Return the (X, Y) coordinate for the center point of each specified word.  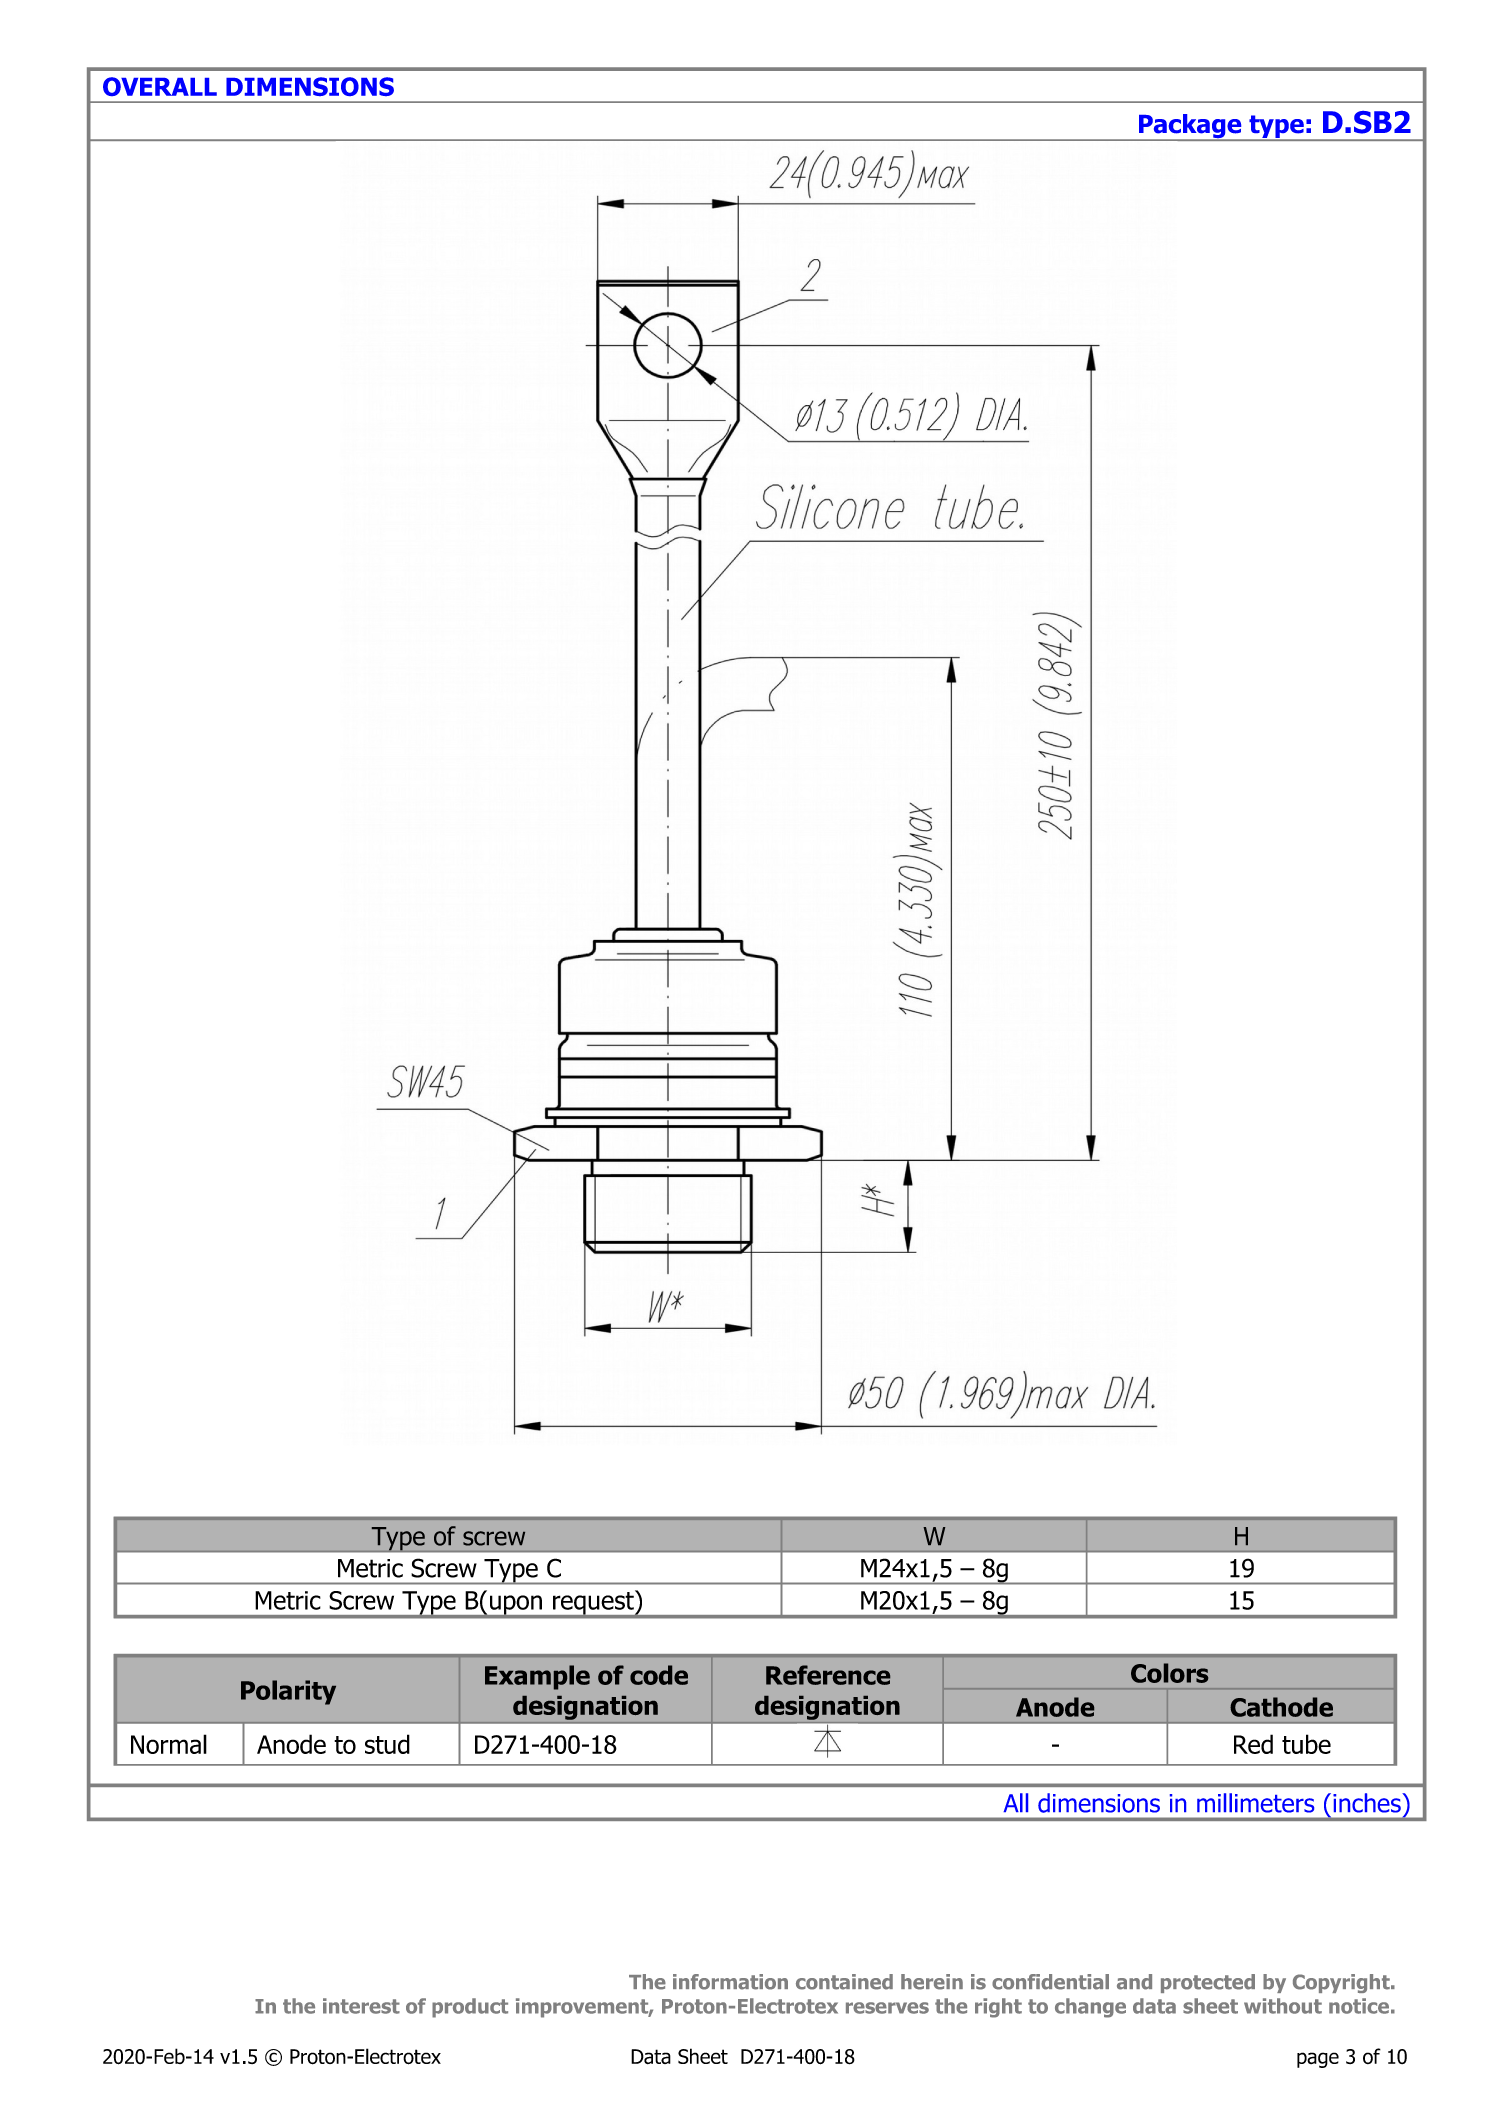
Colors (1169, 1673)
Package (1190, 127)
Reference (828, 1675)
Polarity (288, 1692)
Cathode (1281, 1707)
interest (361, 2006)
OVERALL (160, 86)
